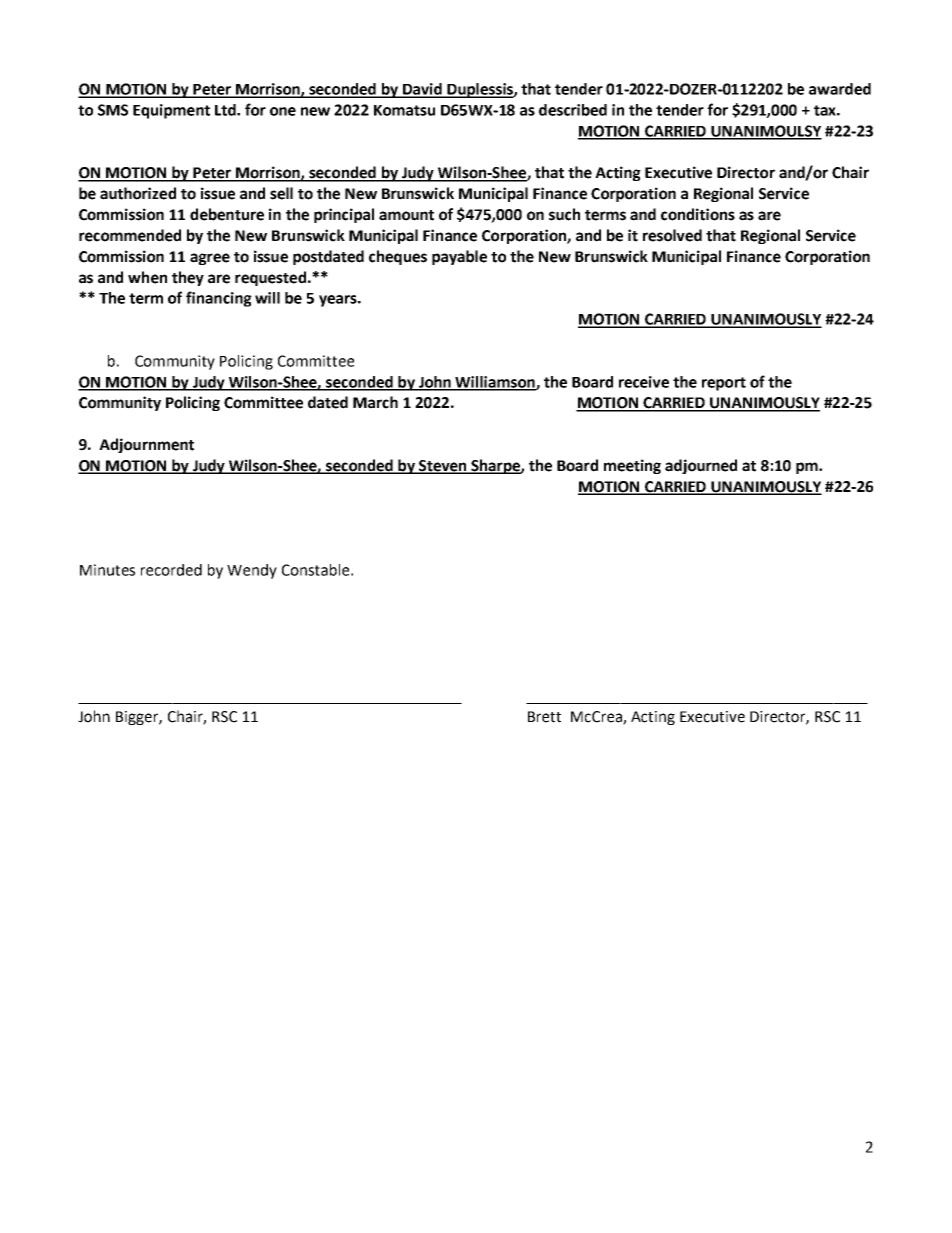  What do you see at coordinates (672, 235) in the screenshot?
I see `resolved` at bounding box center [672, 235].
